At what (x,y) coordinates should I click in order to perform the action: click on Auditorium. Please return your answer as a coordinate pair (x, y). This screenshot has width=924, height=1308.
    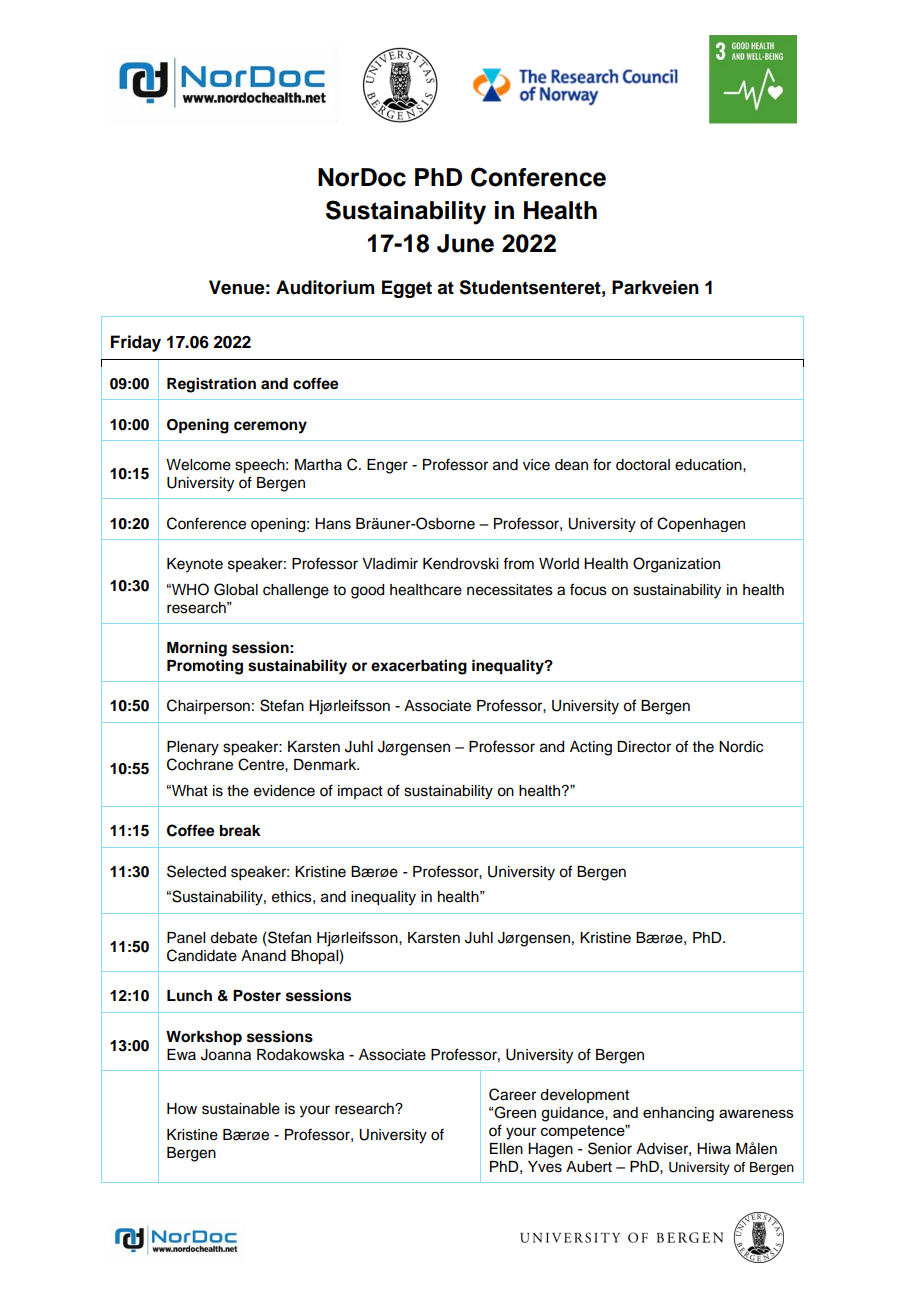
    Looking at the image, I should click on (325, 287).
